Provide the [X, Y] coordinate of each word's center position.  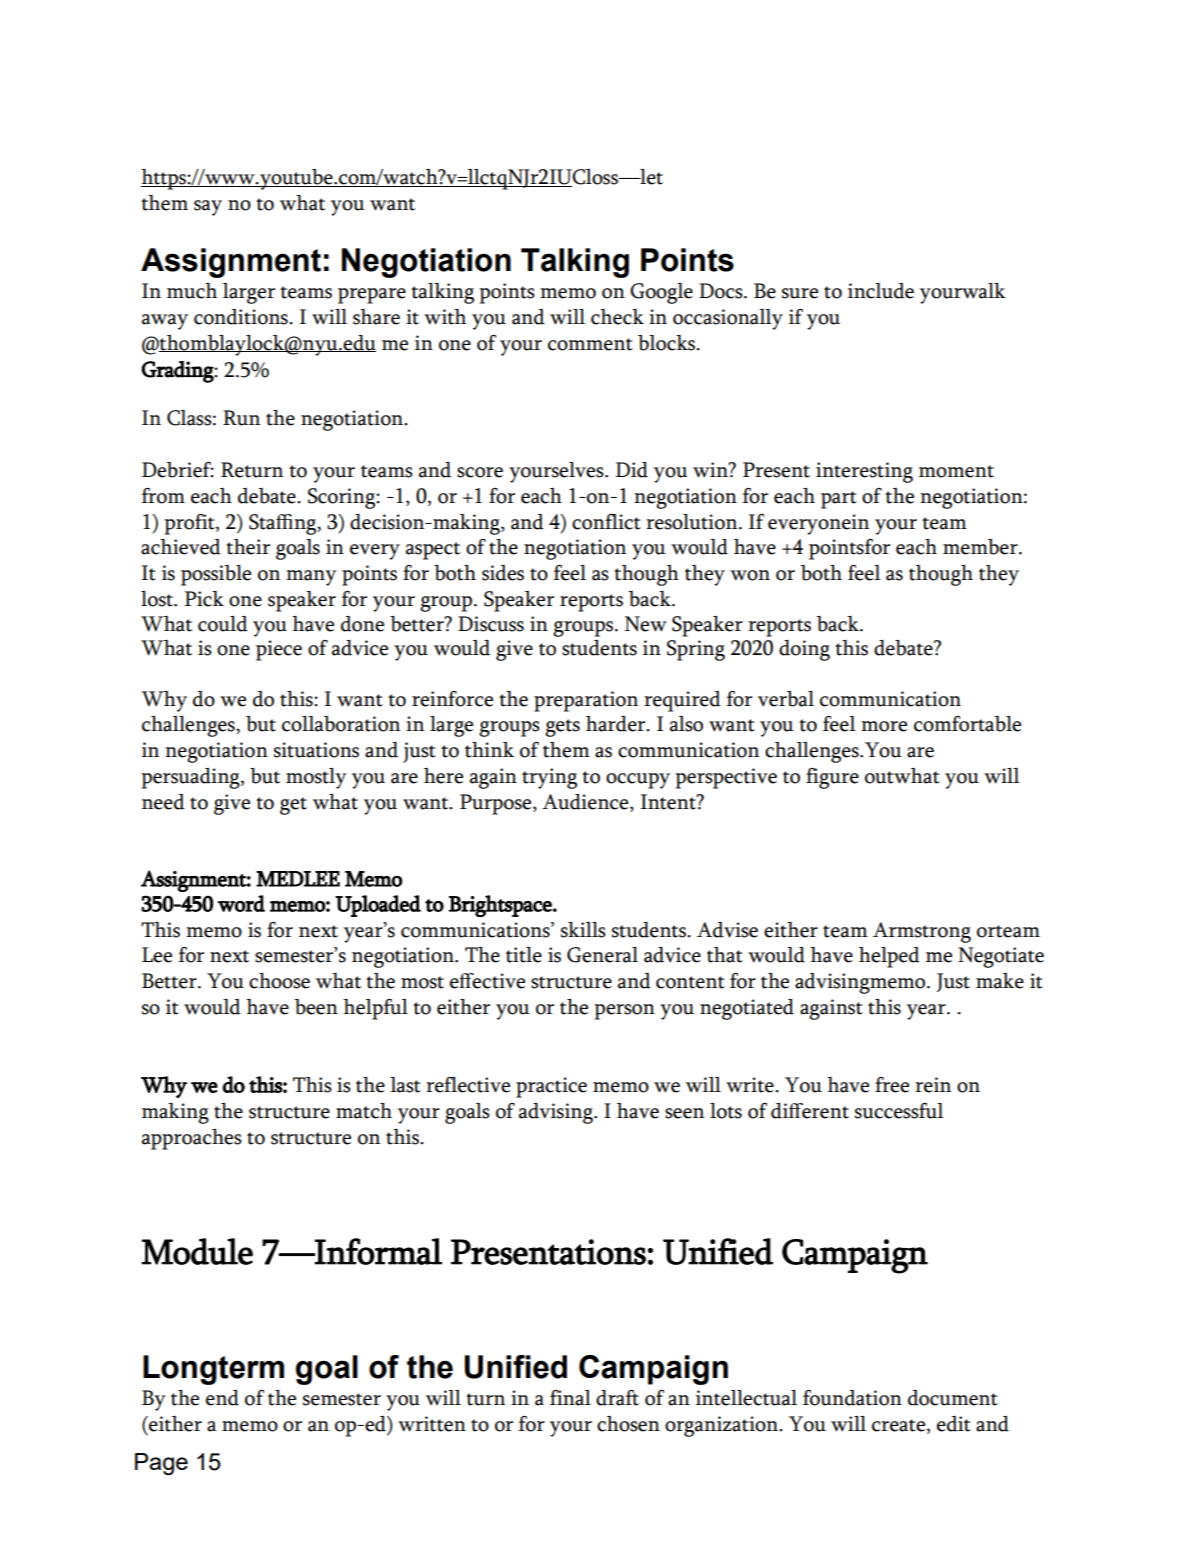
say [208, 208]
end [222, 1398]
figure [832, 778]
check [617, 317]
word [241, 903]
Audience [586, 803]
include [881, 291]
